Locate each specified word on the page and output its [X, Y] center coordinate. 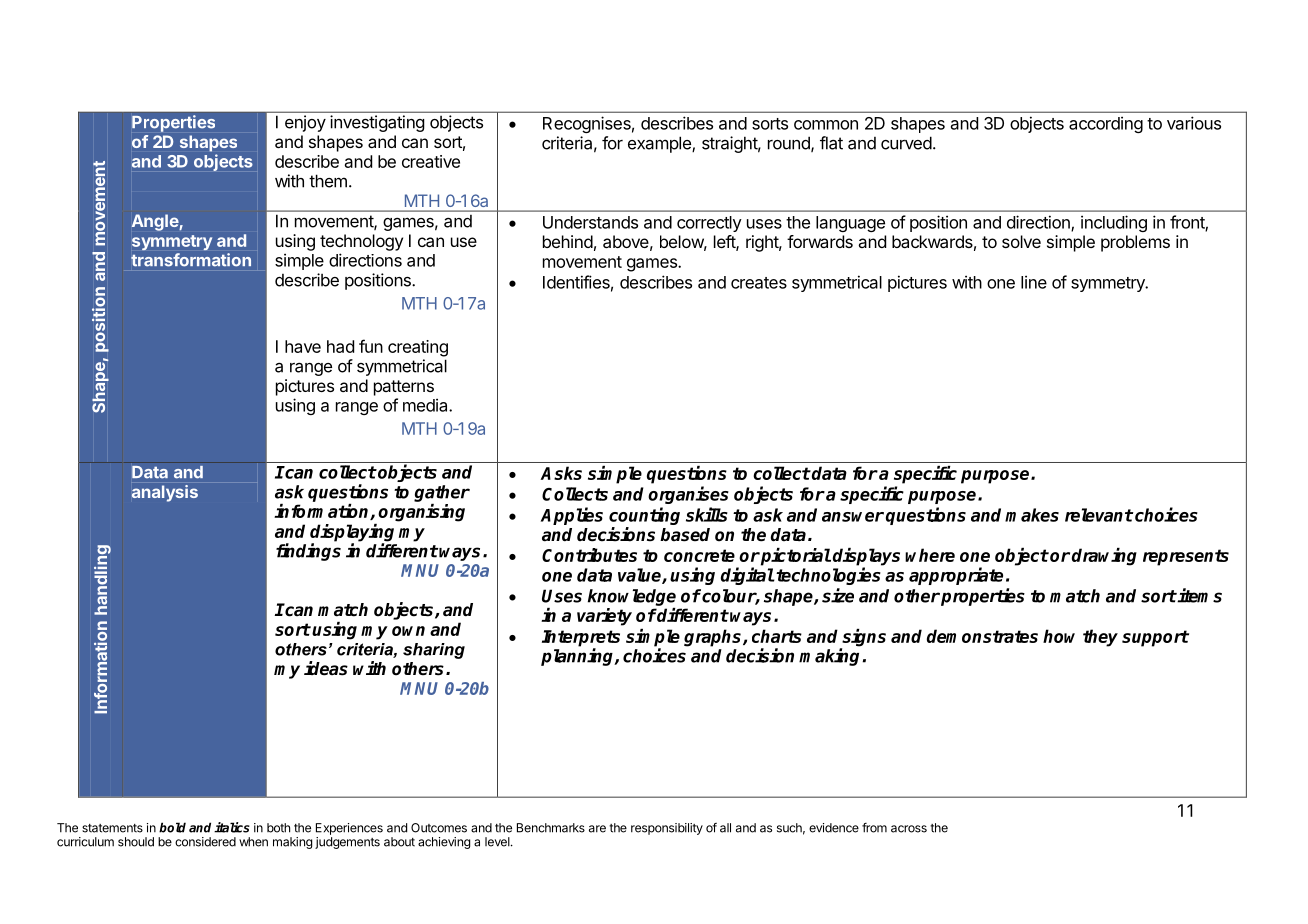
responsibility [667, 829]
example [660, 144]
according [1106, 124]
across [909, 829]
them [328, 181]
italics [232, 827]
